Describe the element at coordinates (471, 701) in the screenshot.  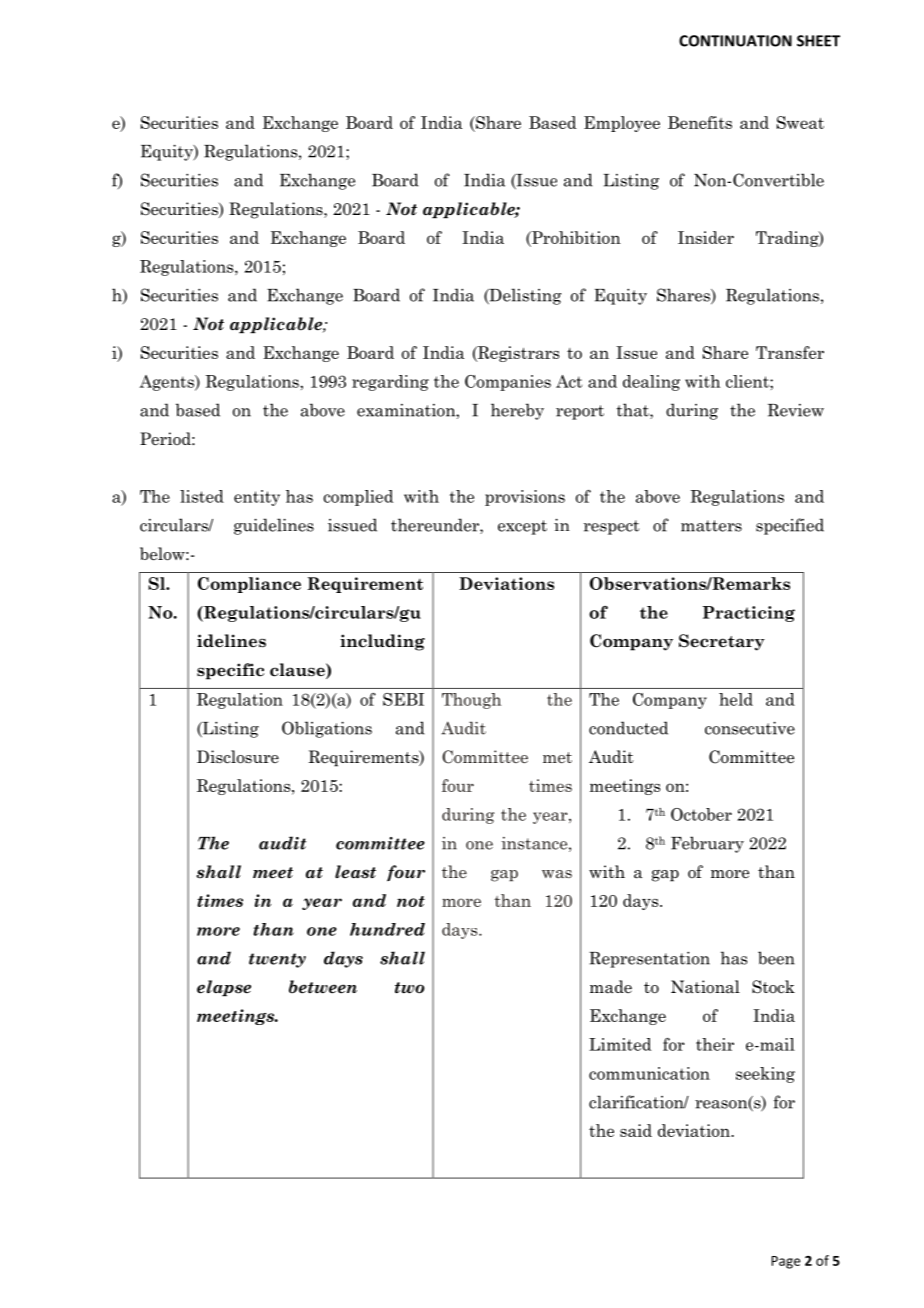
I see `Though` at that location.
